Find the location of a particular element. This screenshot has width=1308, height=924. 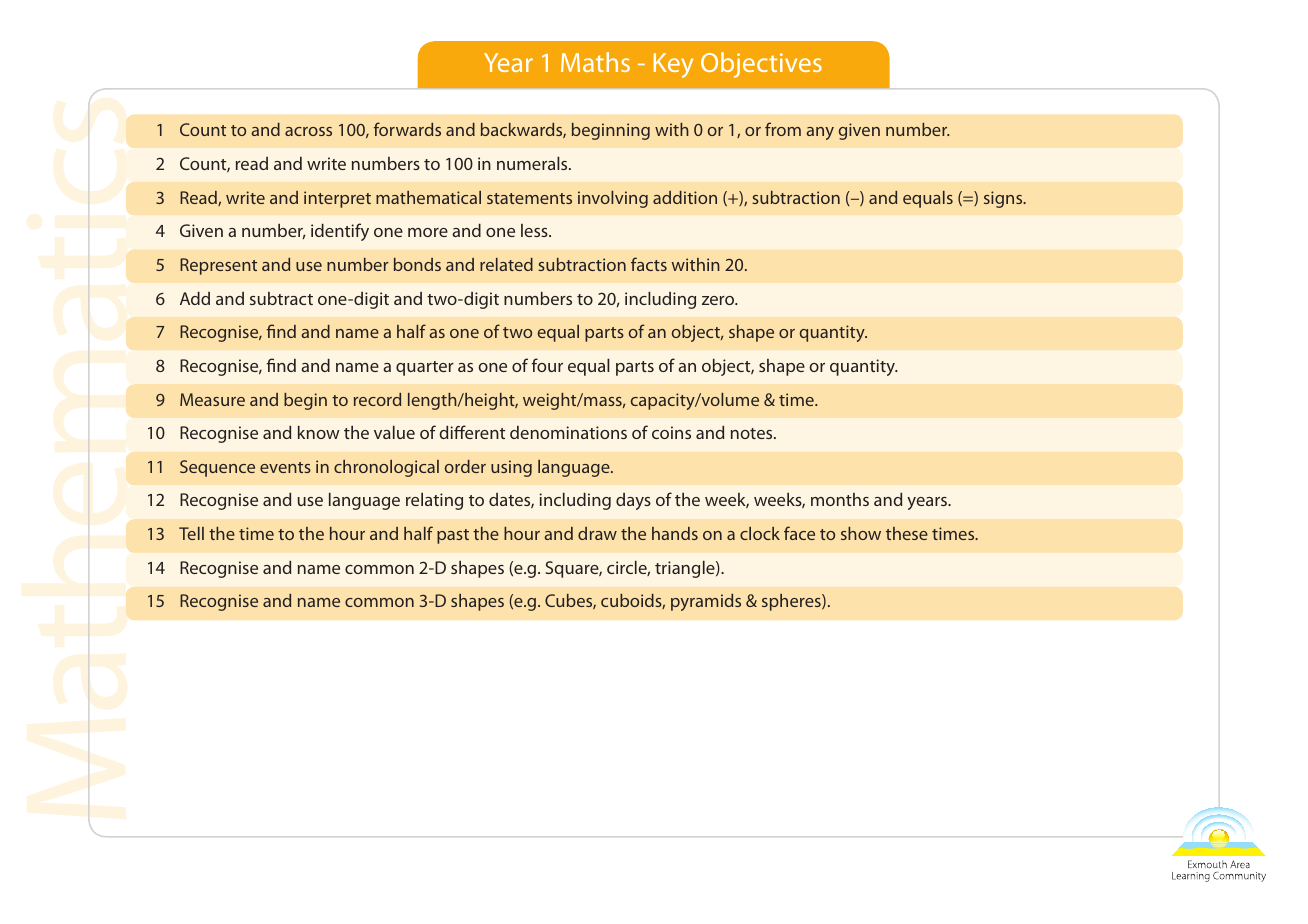

signs is located at coordinates (1004, 199).
